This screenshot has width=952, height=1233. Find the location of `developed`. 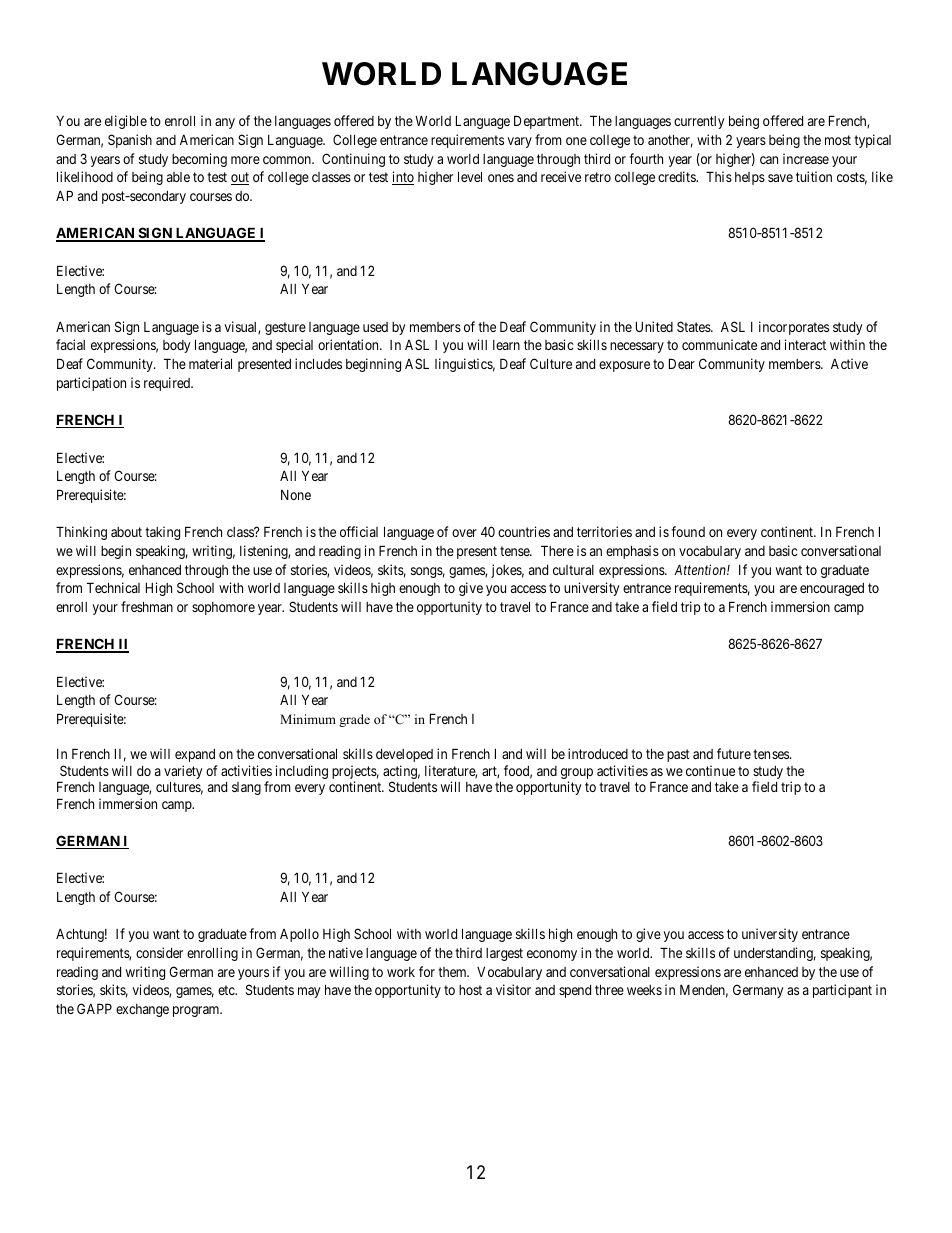

developed is located at coordinates (404, 755).
